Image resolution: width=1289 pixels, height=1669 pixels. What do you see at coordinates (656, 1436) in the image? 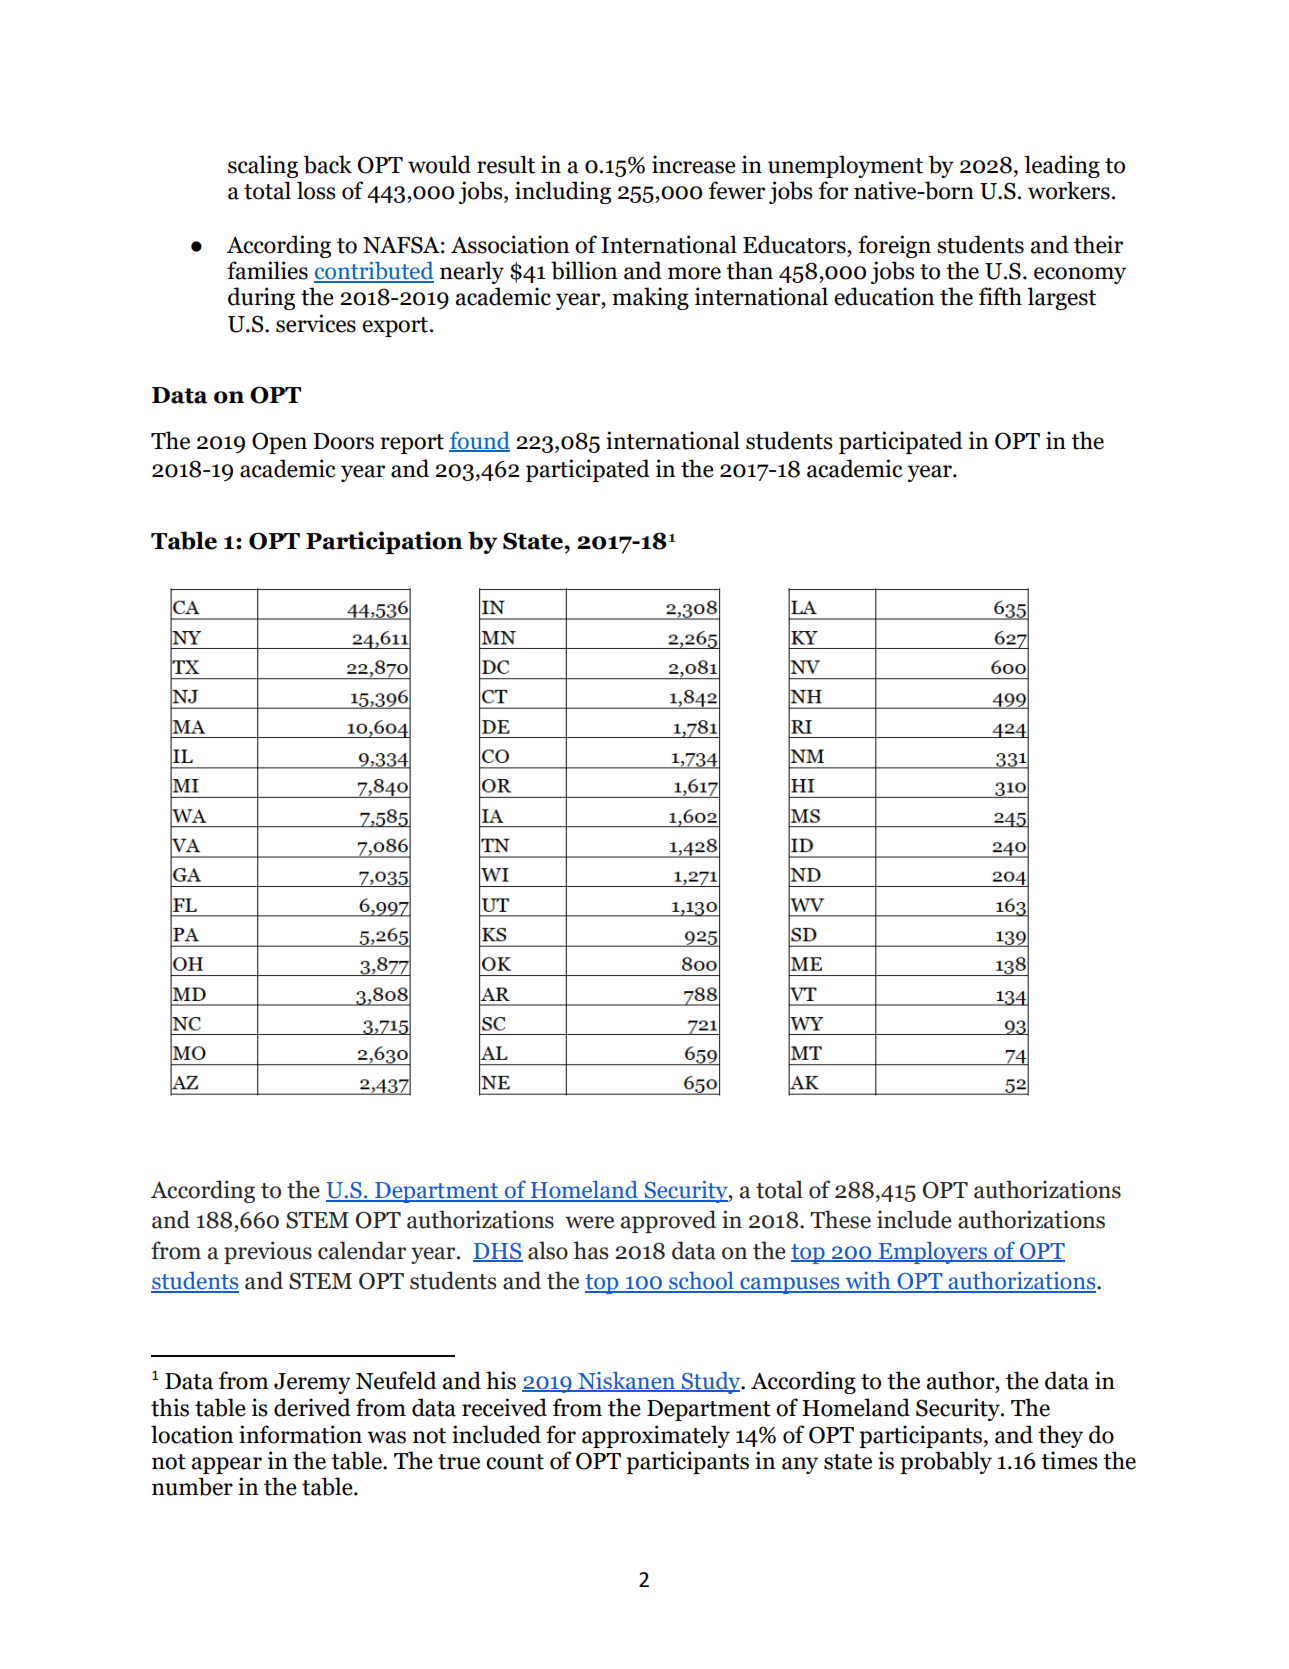
I see `approximately` at bounding box center [656, 1436].
